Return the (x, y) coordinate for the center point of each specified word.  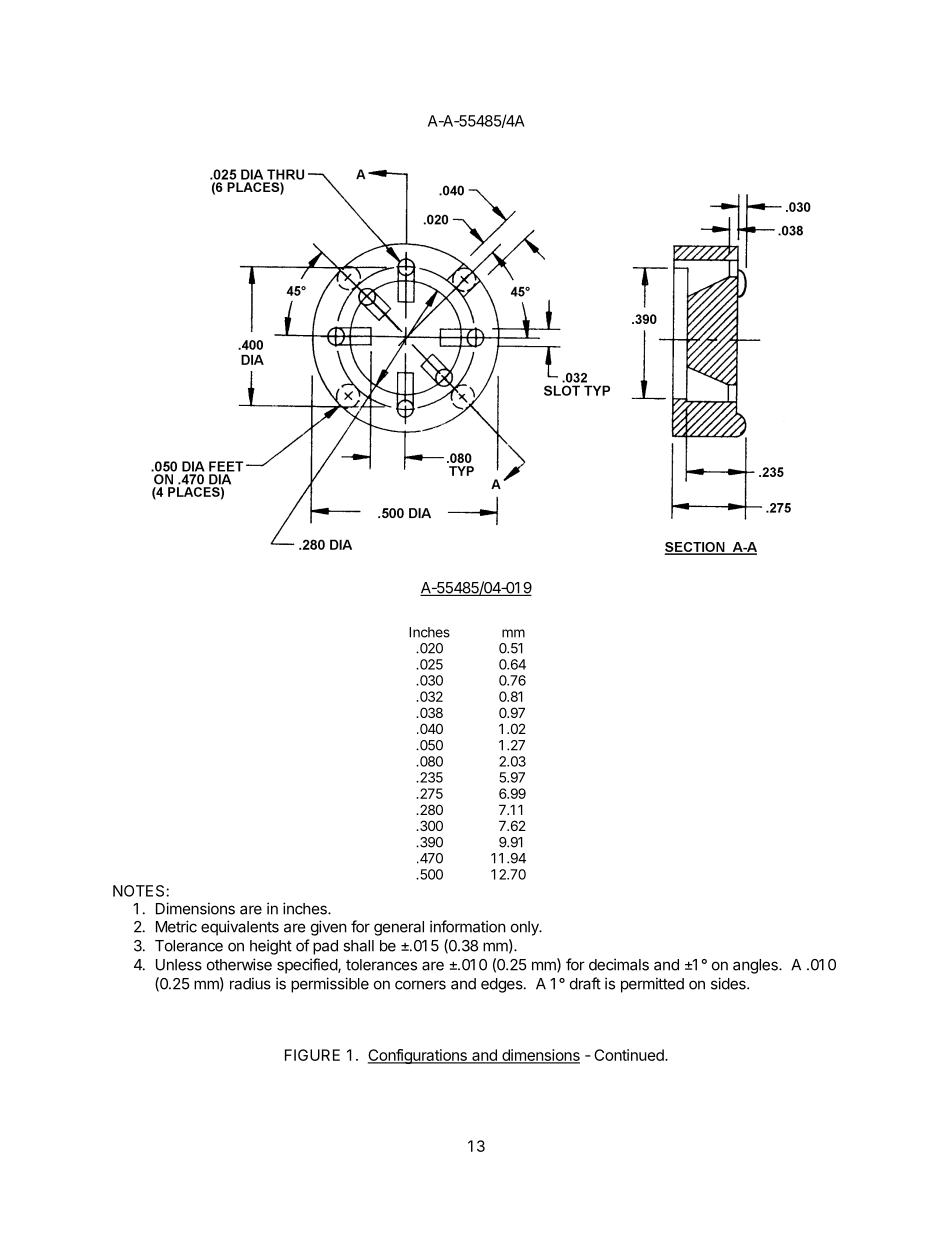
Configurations (418, 1056)
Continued (630, 1055)
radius (250, 983)
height (271, 947)
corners (420, 985)
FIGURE (312, 1055)
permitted (652, 985)
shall (358, 946)
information (468, 926)
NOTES (138, 891)
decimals (619, 964)
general (399, 928)
